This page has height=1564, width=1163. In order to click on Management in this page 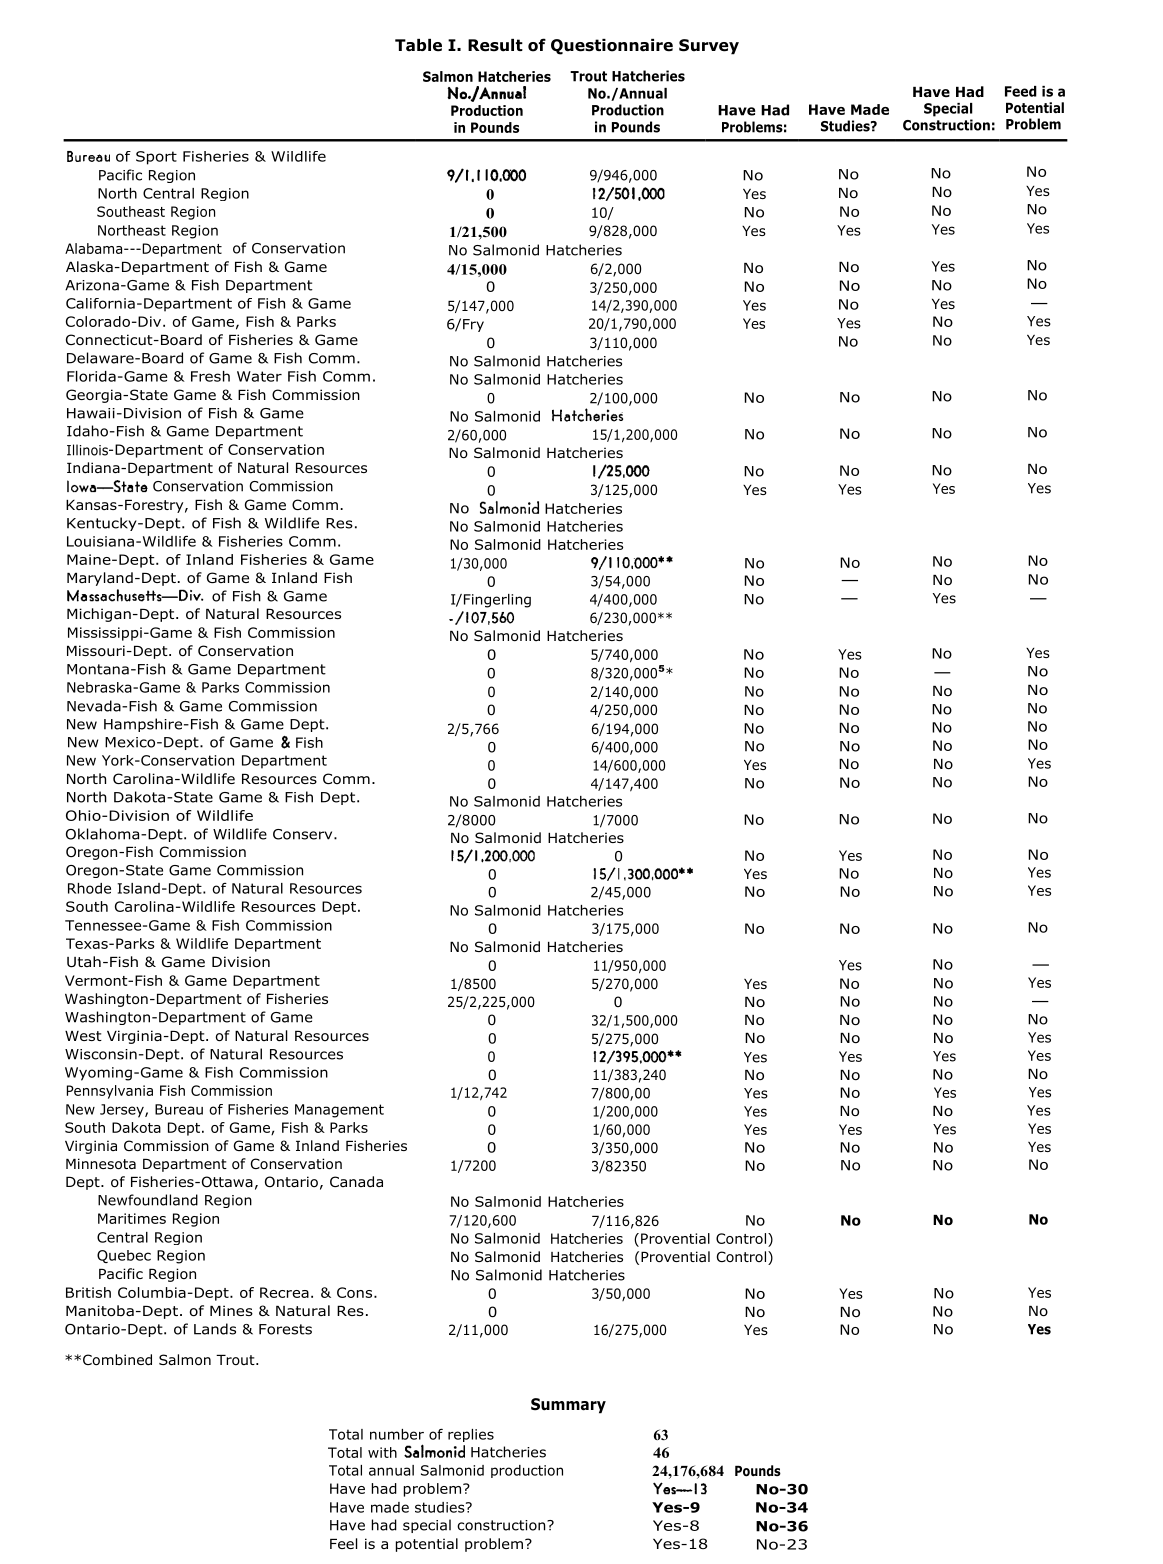, I will do `click(339, 1111)`.
